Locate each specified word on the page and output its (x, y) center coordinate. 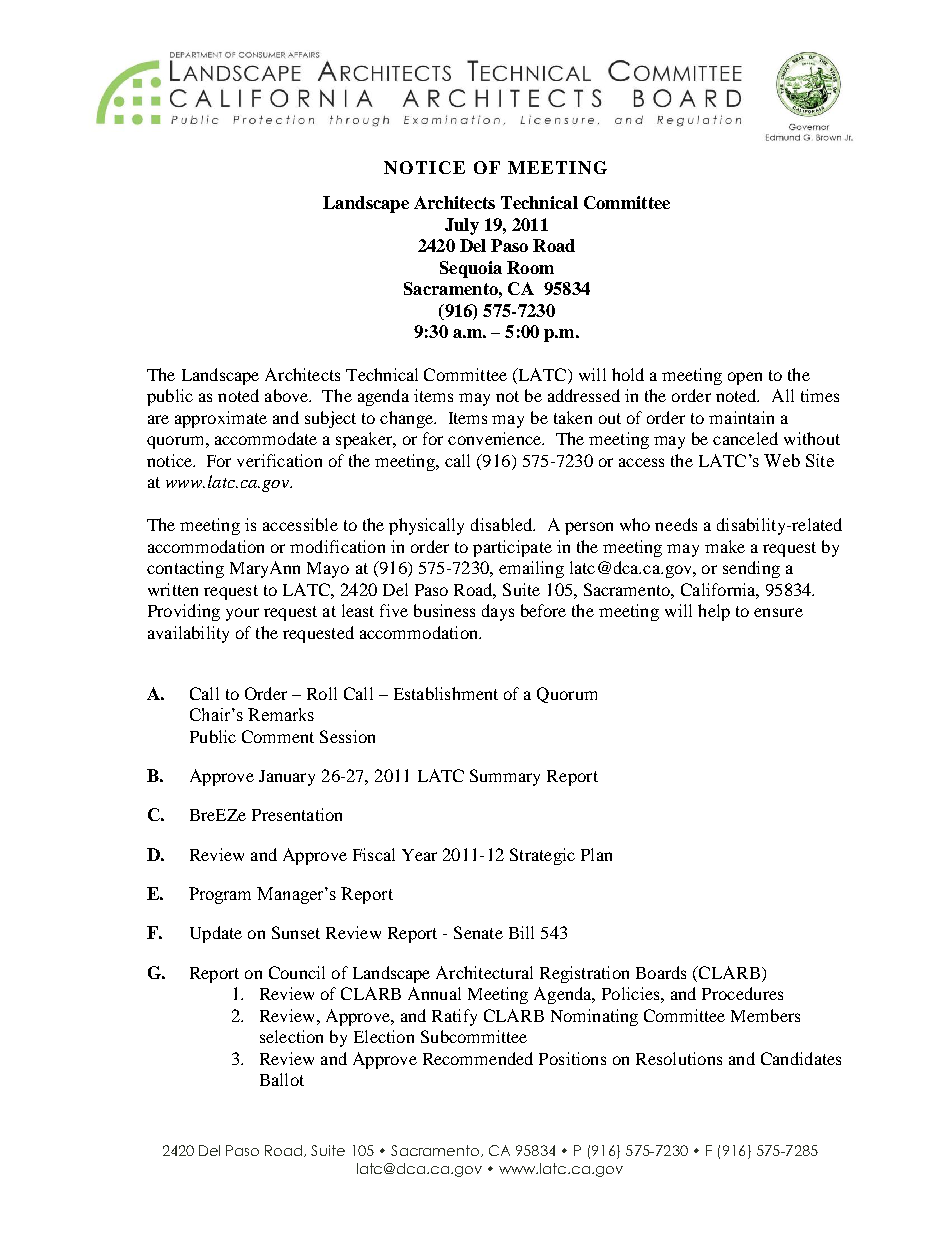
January (287, 778)
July (462, 226)
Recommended (478, 1058)
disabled (503, 524)
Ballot (282, 1079)
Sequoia (471, 269)
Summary (505, 777)
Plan (596, 854)
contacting (185, 569)
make (725, 546)
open (745, 378)
